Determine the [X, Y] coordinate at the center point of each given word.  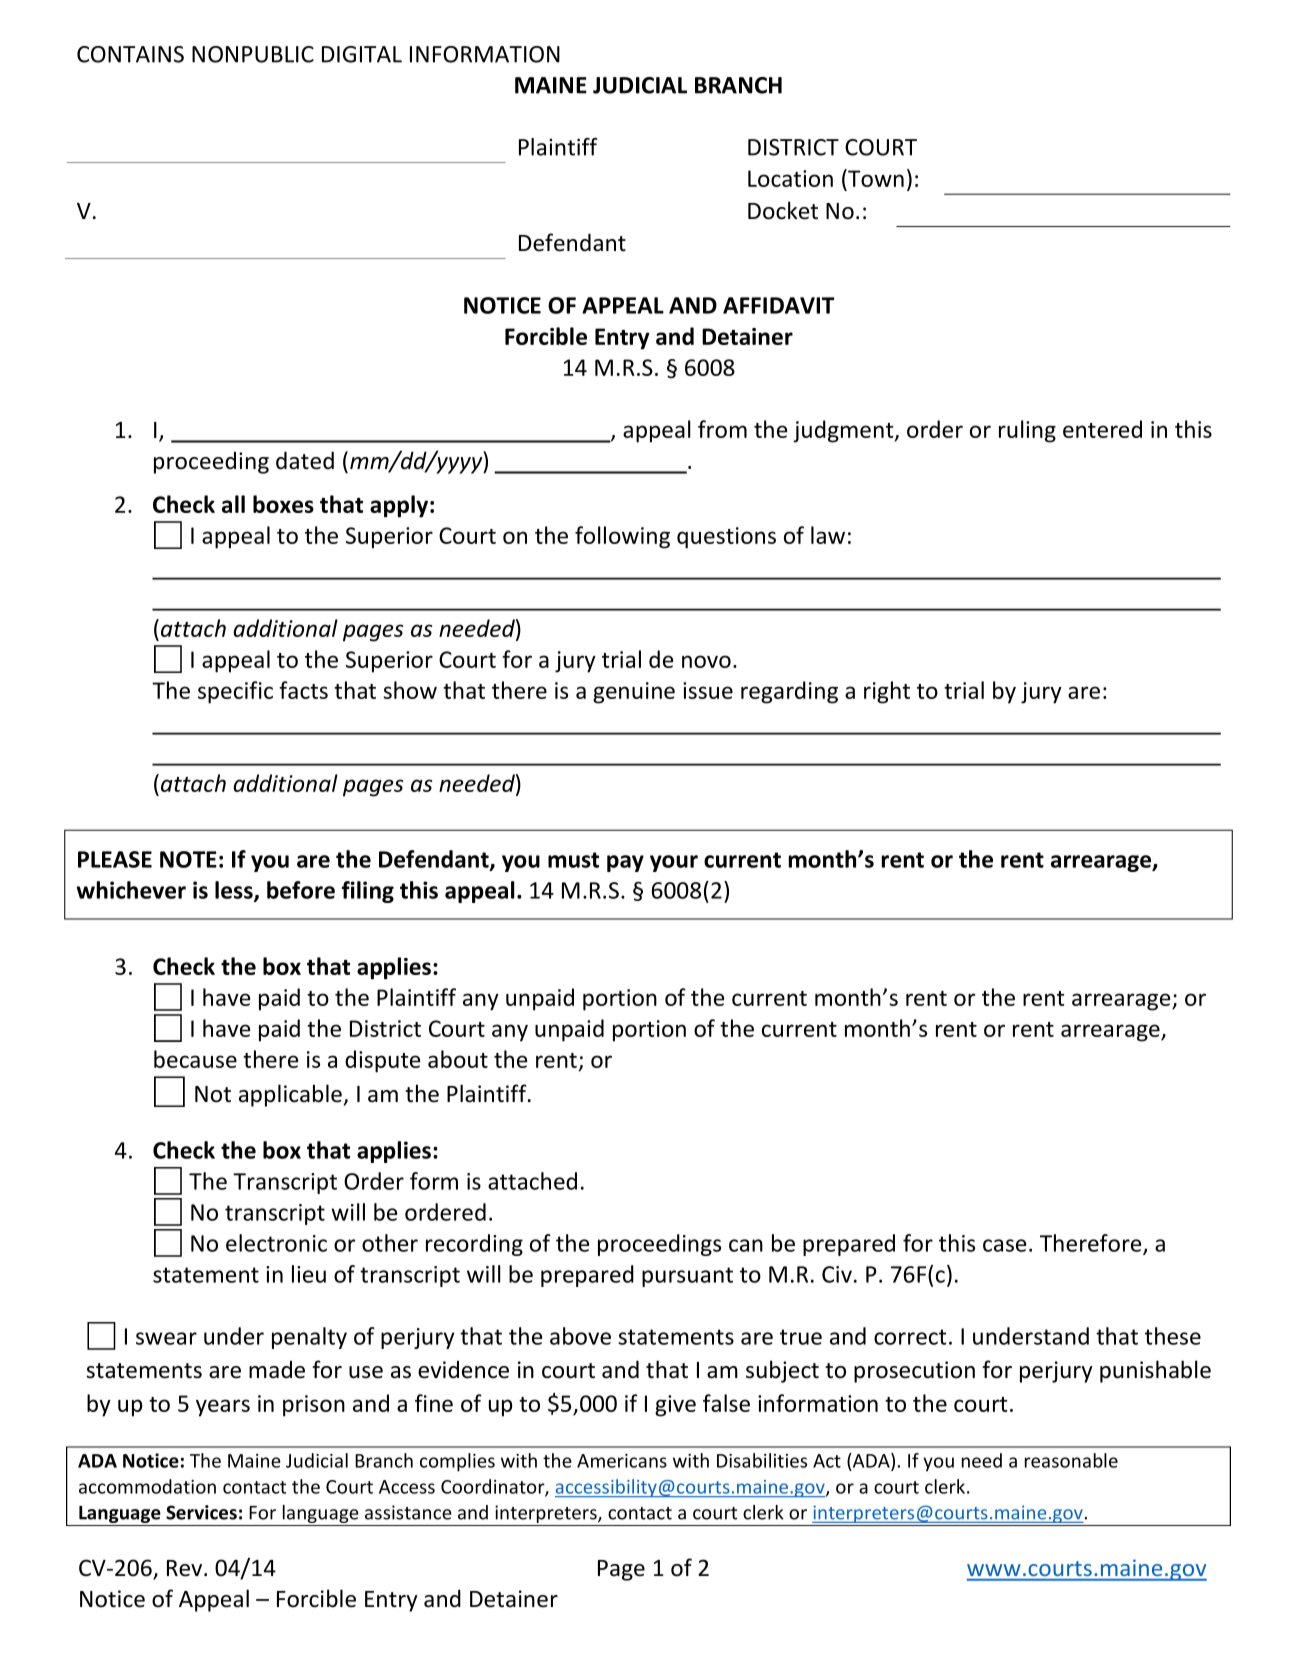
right [887, 692]
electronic [276, 1243]
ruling [1027, 431]
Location [790, 178]
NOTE [188, 859]
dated [305, 460]
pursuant [687, 1277]
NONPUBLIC [253, 54]
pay [625, 863]
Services [201, 1512]
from [722, 429]
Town [875, 179]
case [1004, 1245]
